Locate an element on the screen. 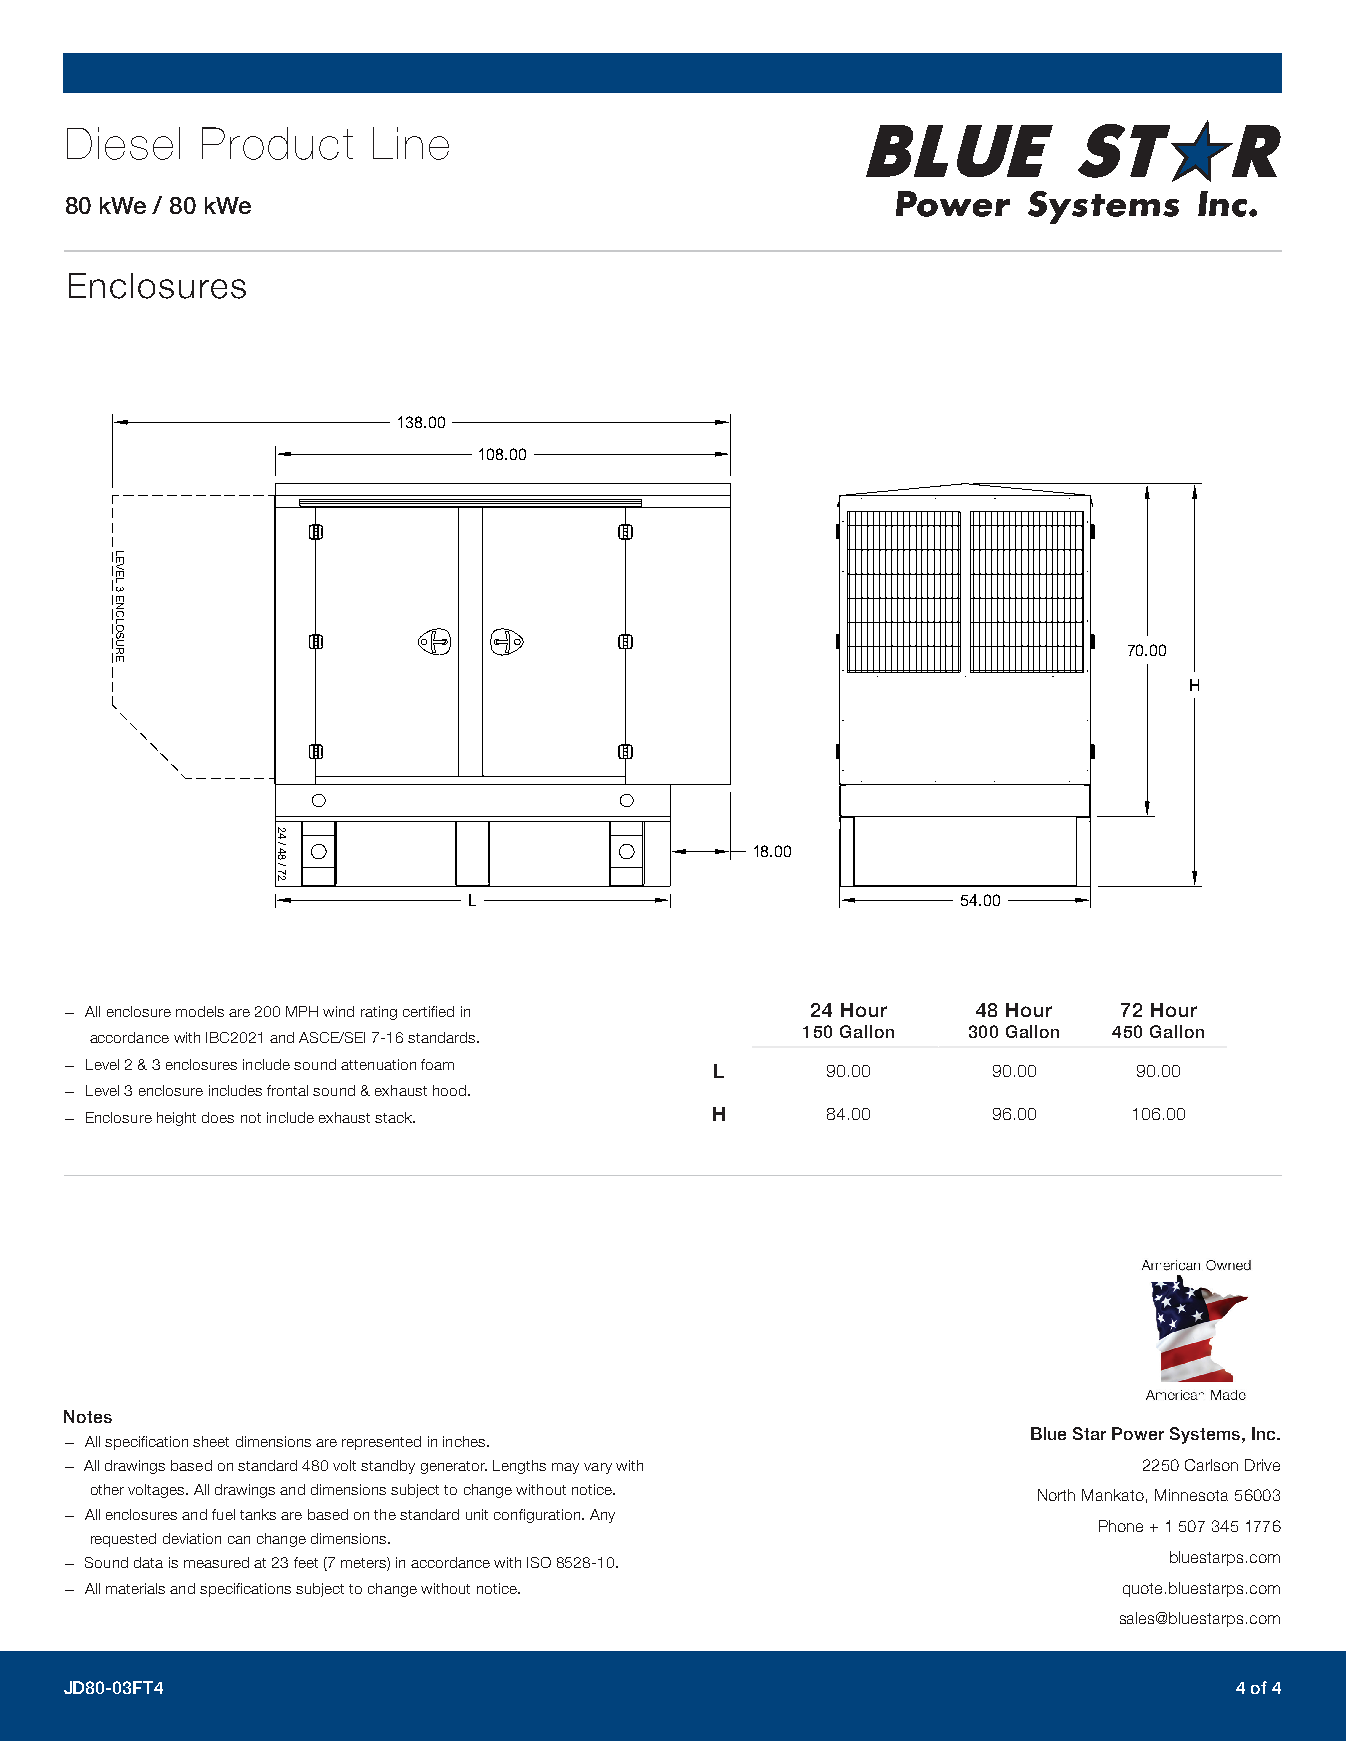 The width and height of the screenshot is (1346, 1741). can is located at coordinates (239, 1540).
